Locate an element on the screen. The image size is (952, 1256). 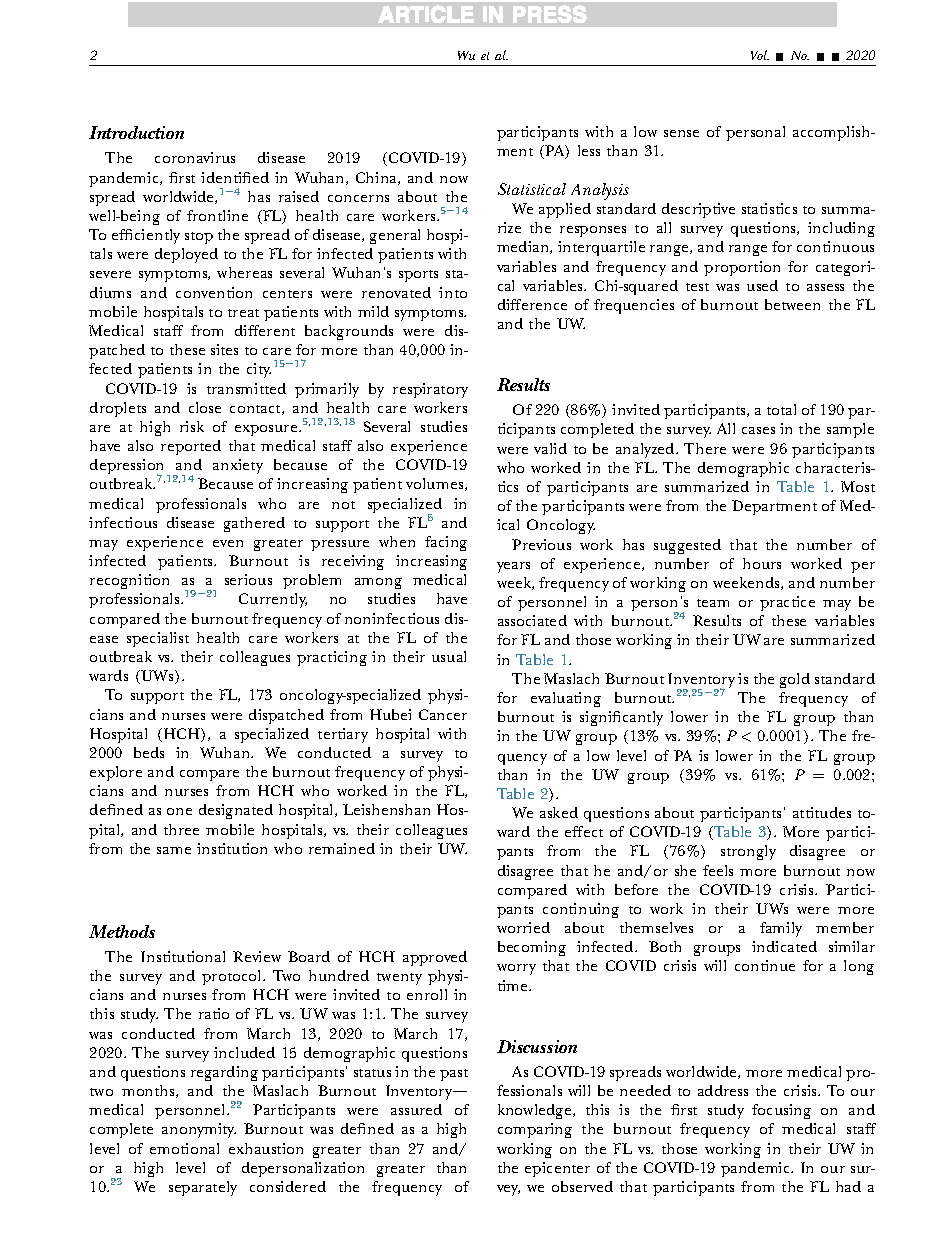
comparing is located at coordinates (535, 1130).
